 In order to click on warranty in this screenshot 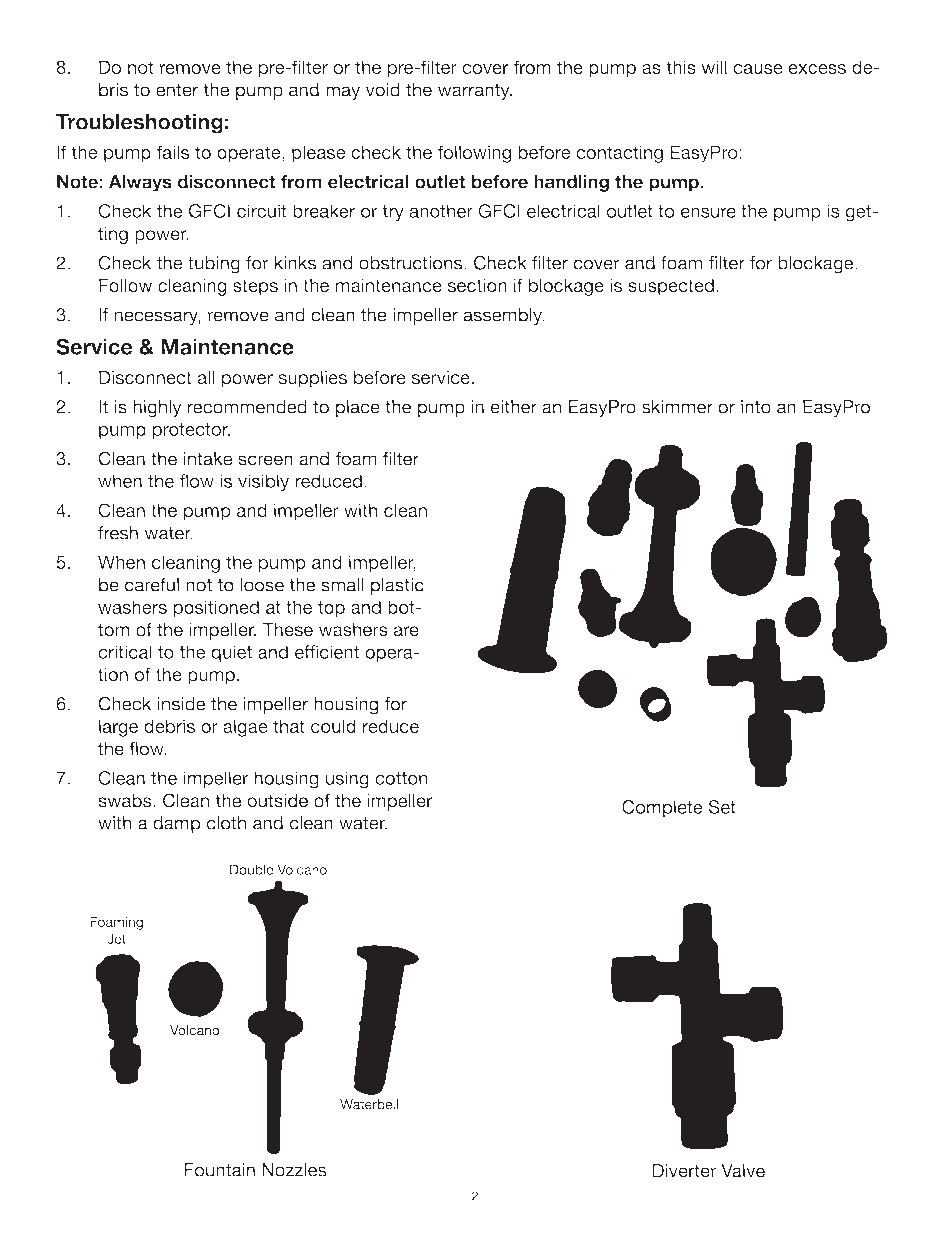, I will do `click(475, 91)`.
